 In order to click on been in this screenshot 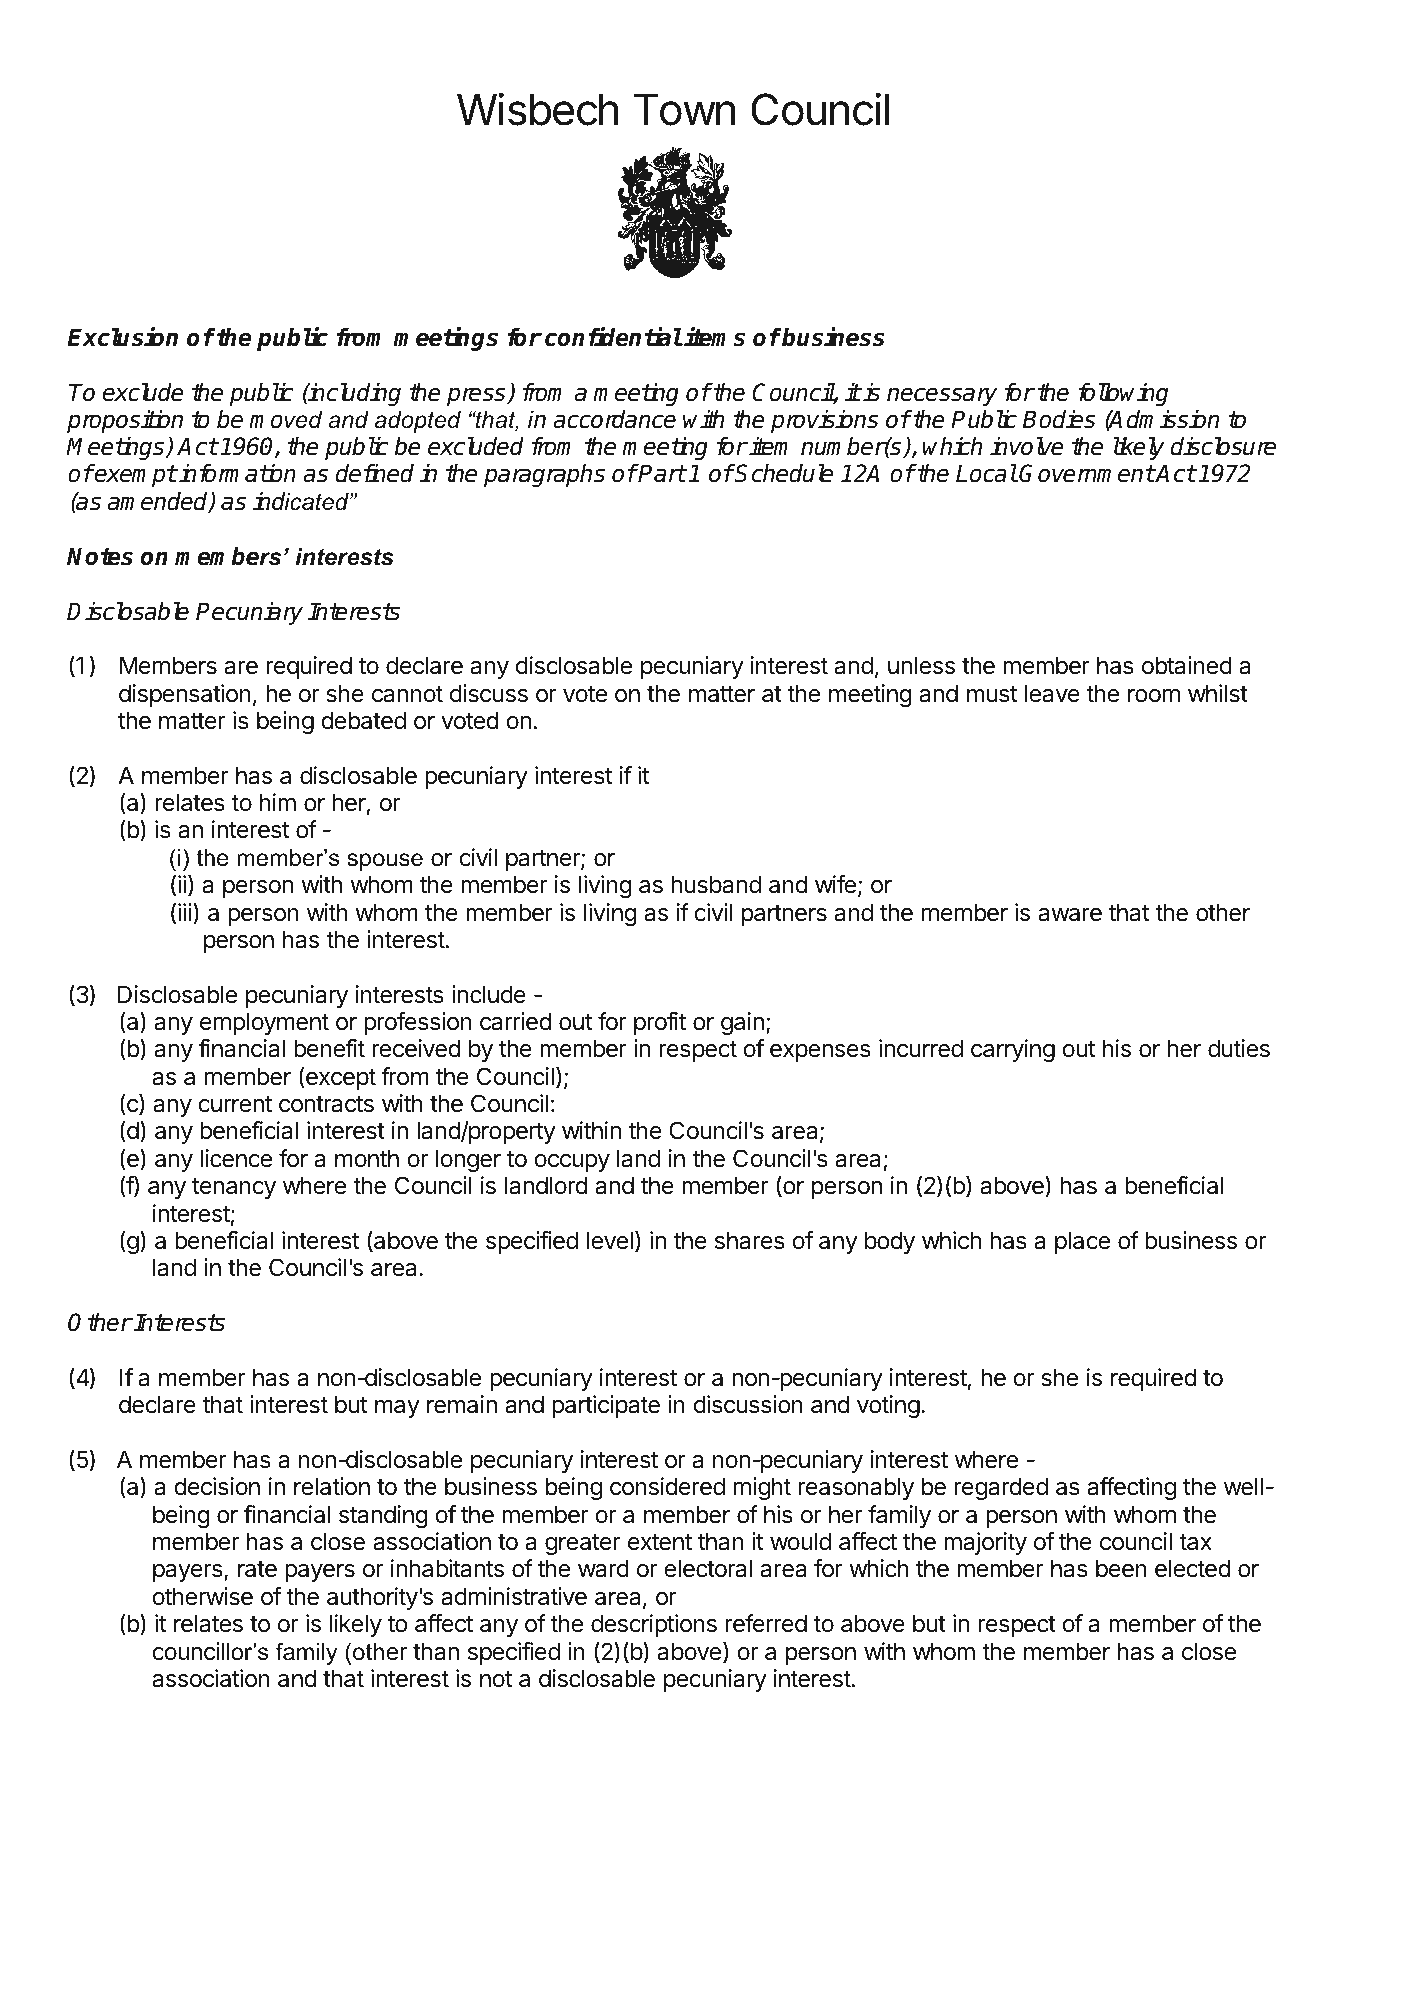, I will do `click(1121, 1568)`.
